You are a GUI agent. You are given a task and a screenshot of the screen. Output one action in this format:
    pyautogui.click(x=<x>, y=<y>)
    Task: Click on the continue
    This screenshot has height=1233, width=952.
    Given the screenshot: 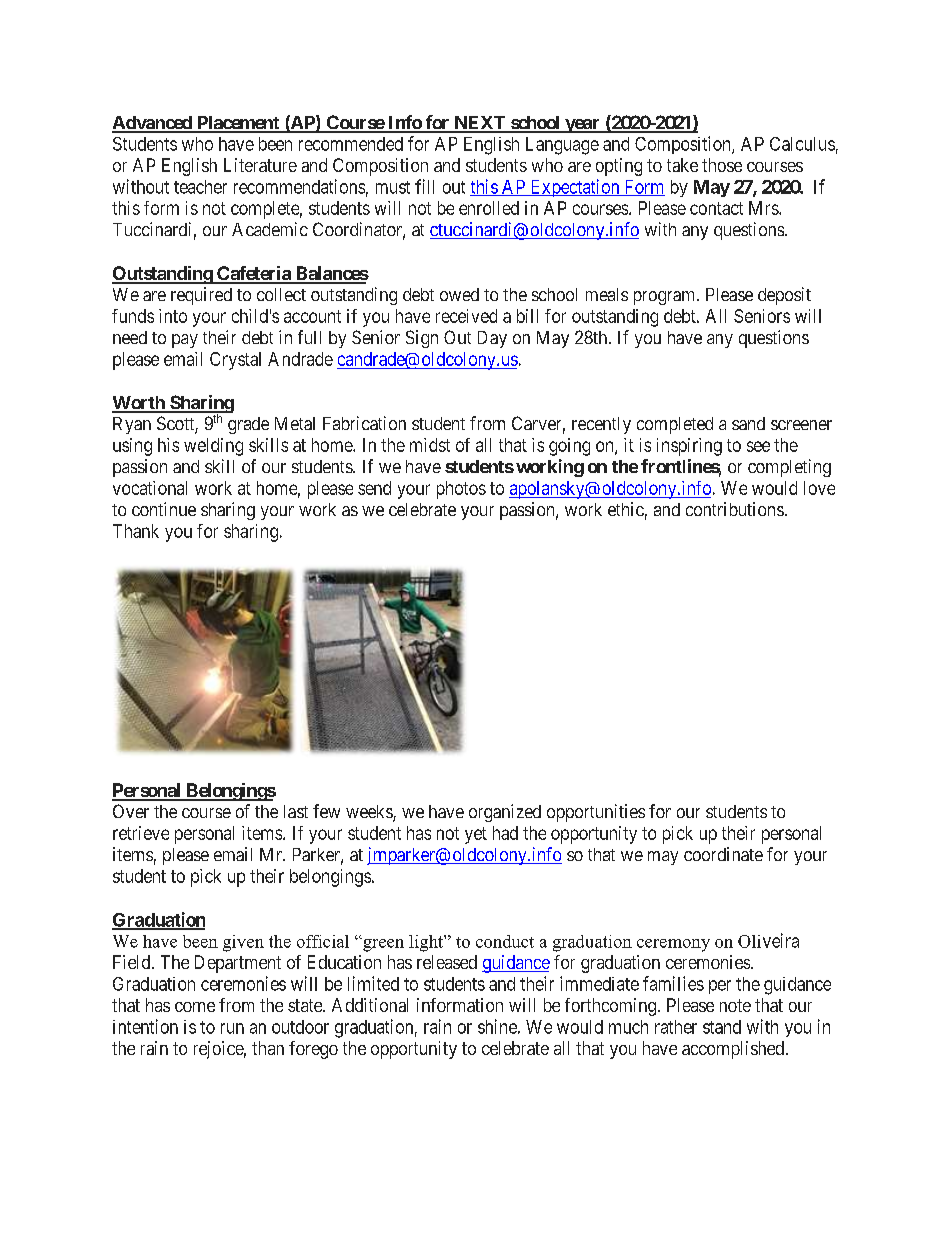 What is the action you would take?
    pyautogui.click(x=164, y=509)
